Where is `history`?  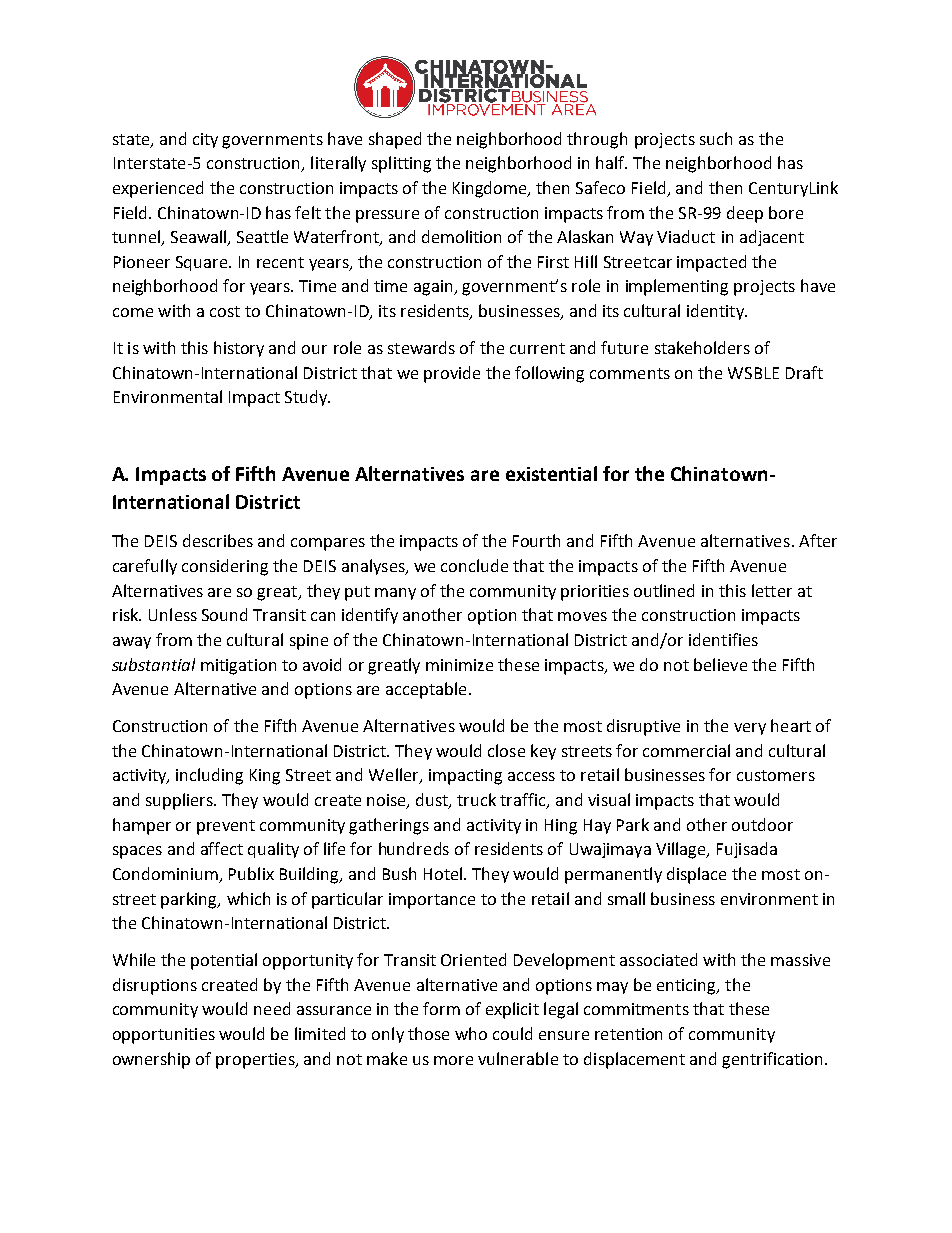
history is located at coordinates (239, 349).
